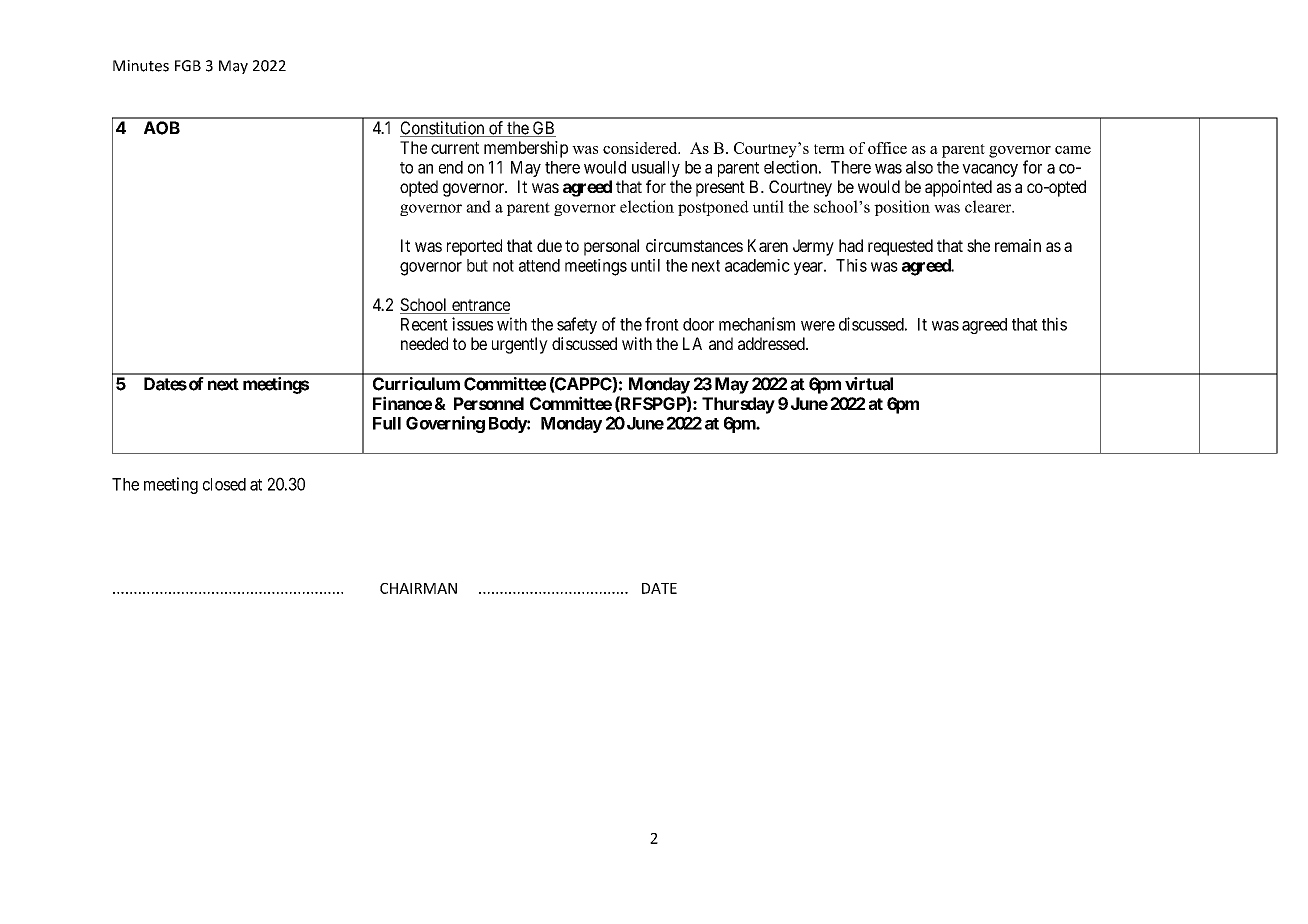  I want to click on office, so click(887, 148).
